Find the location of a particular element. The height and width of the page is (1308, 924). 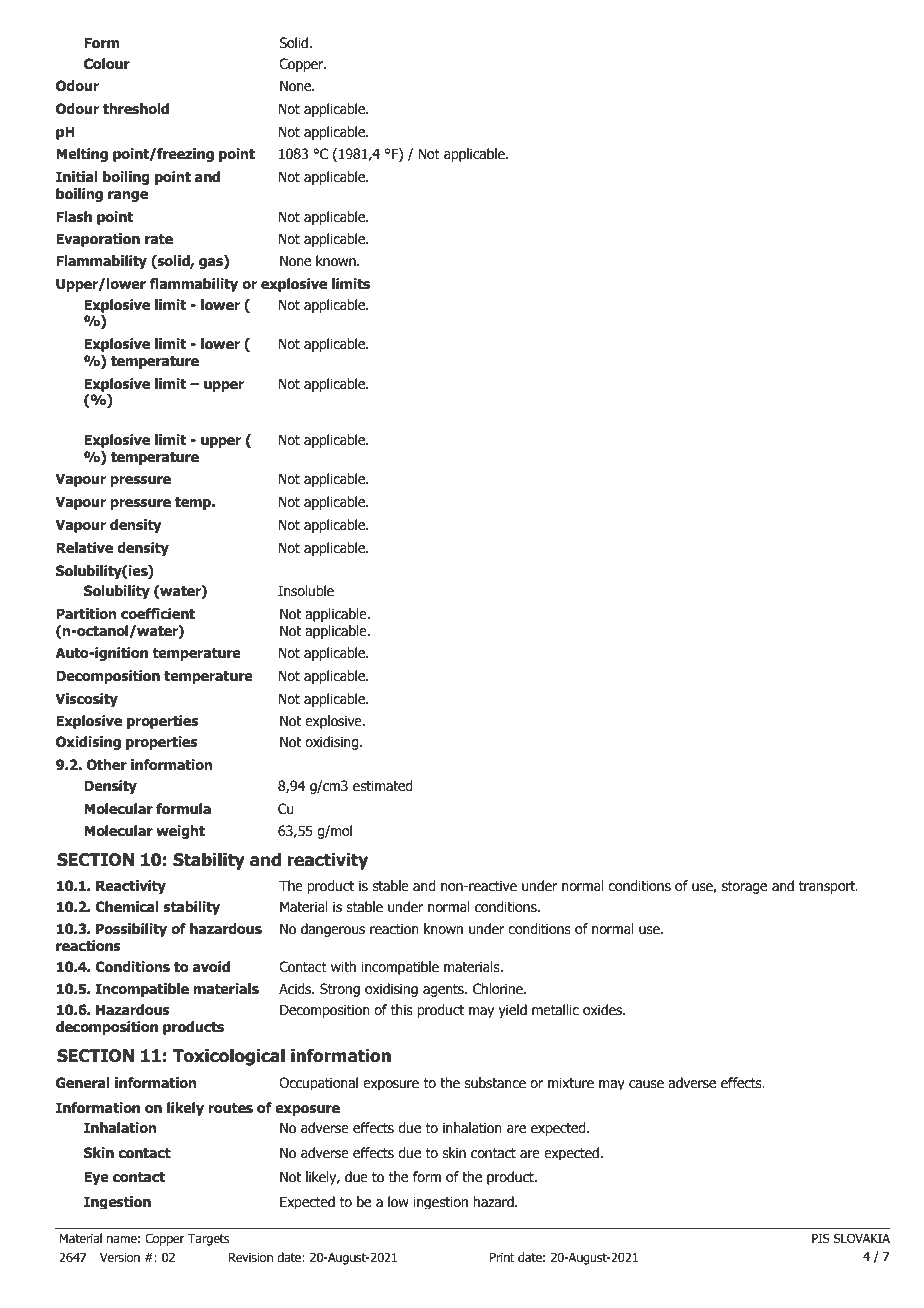

range is located at coordinates (128, 196).
